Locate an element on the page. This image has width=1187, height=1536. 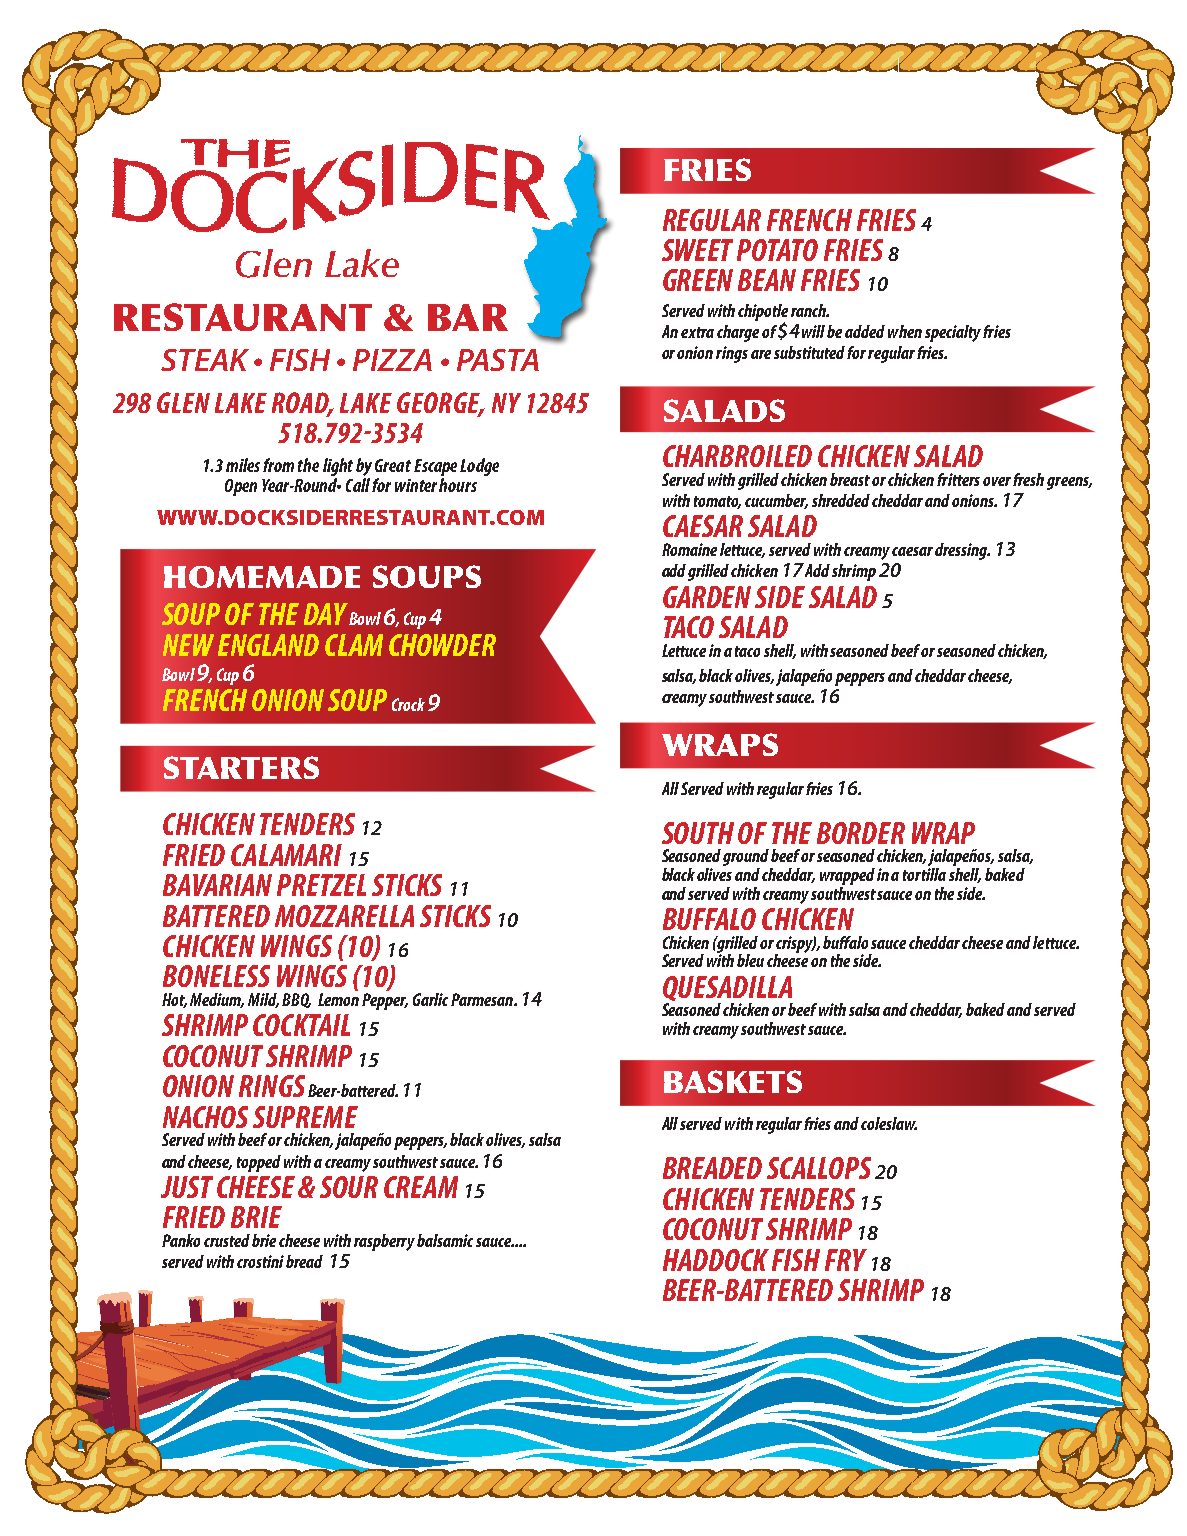
MOZZARELLA is located at coordinates (344, 916).
